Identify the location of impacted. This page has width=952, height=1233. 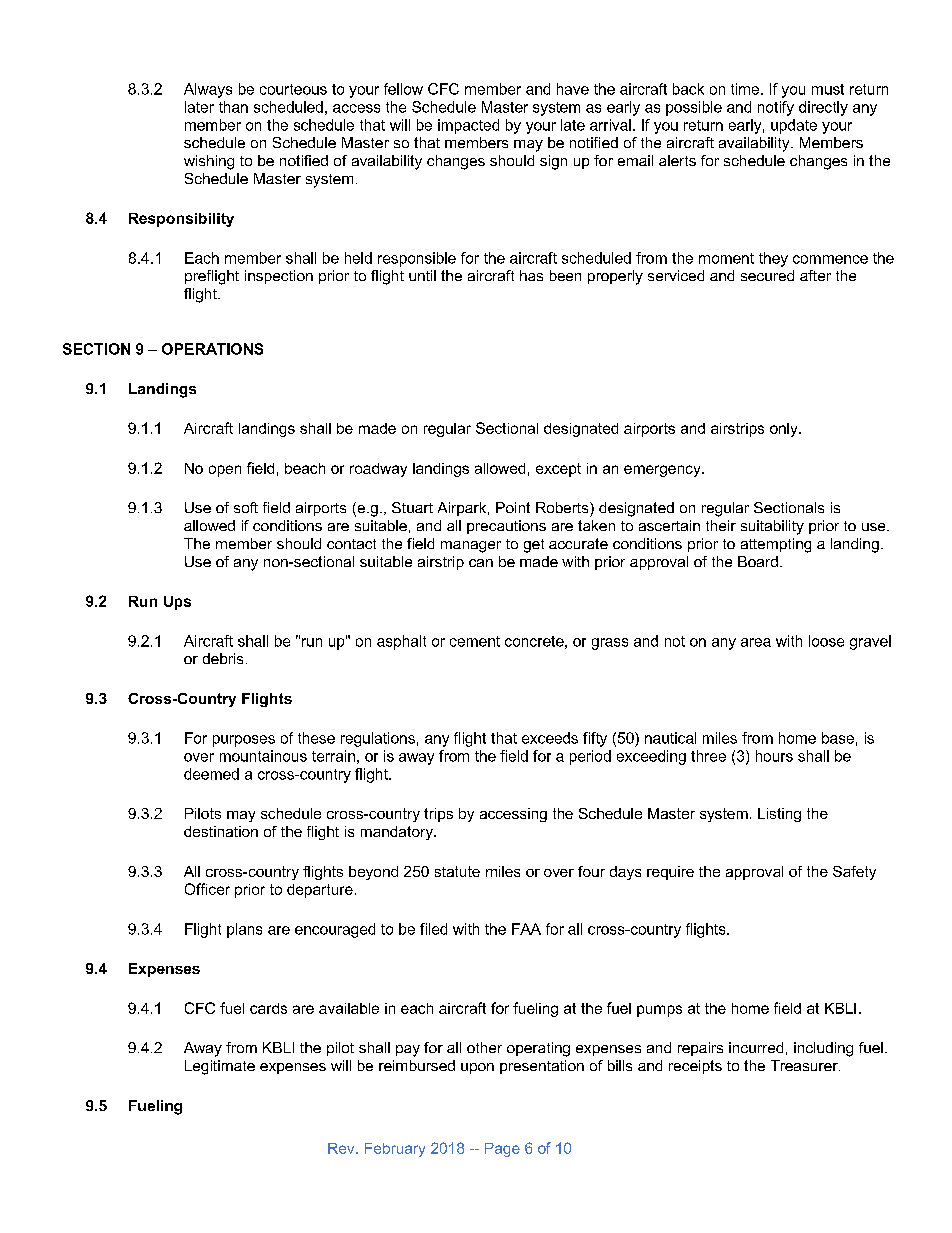
(468, 126).
